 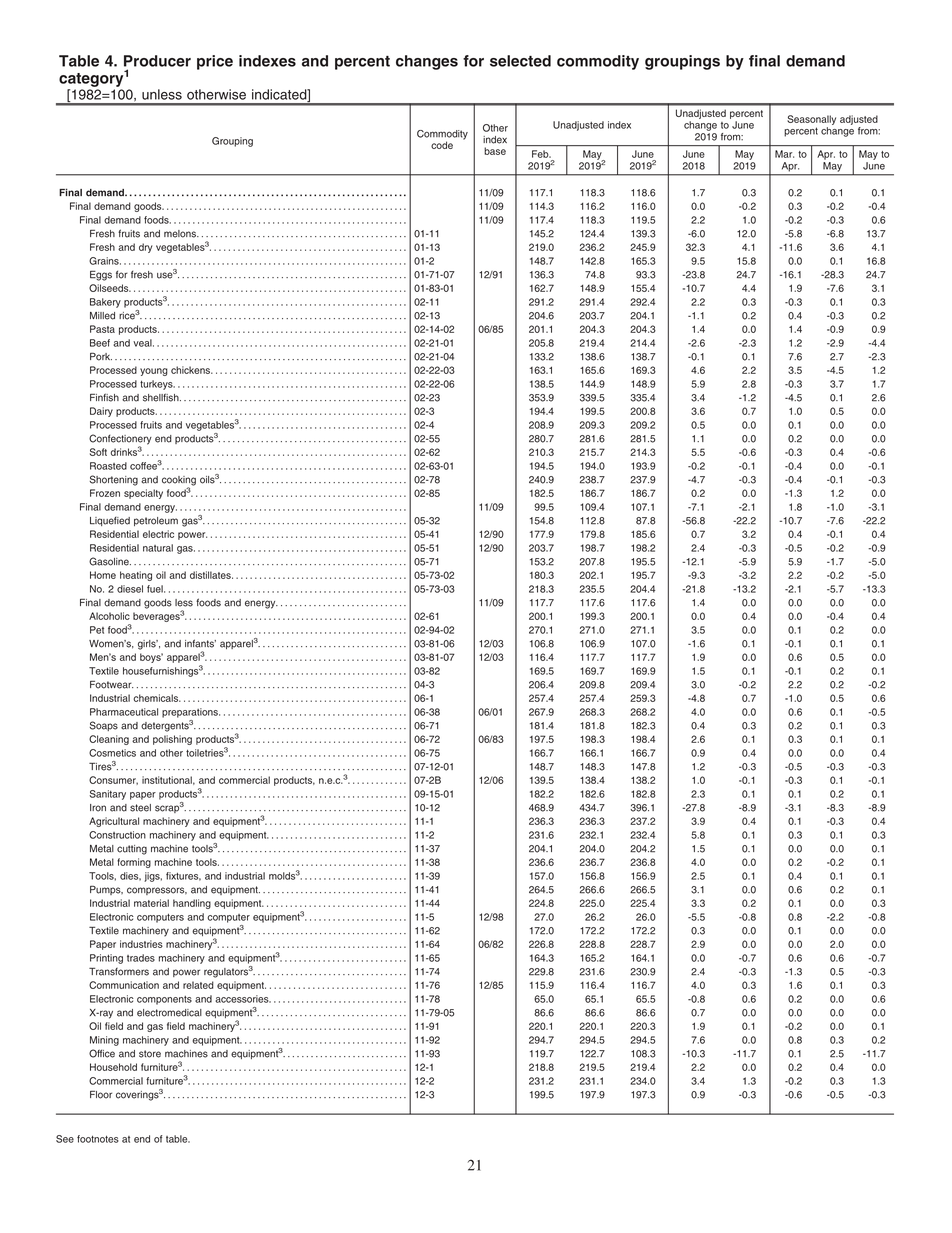 What do you see at coordinates (784, 154) in the image?
I see `Mar` at bounding box center [784, 154].
